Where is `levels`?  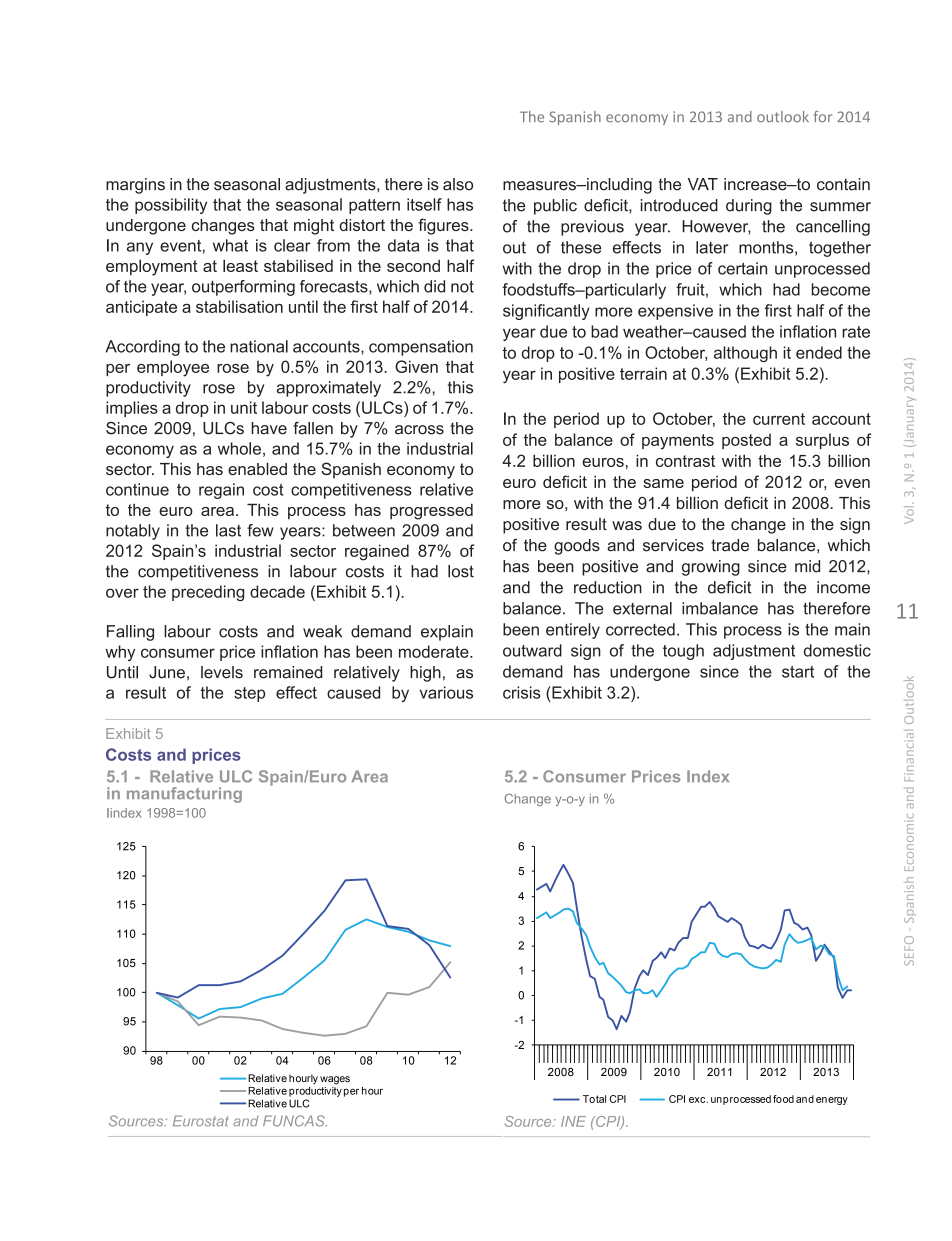 levels is located at coordinates (222, 672).
